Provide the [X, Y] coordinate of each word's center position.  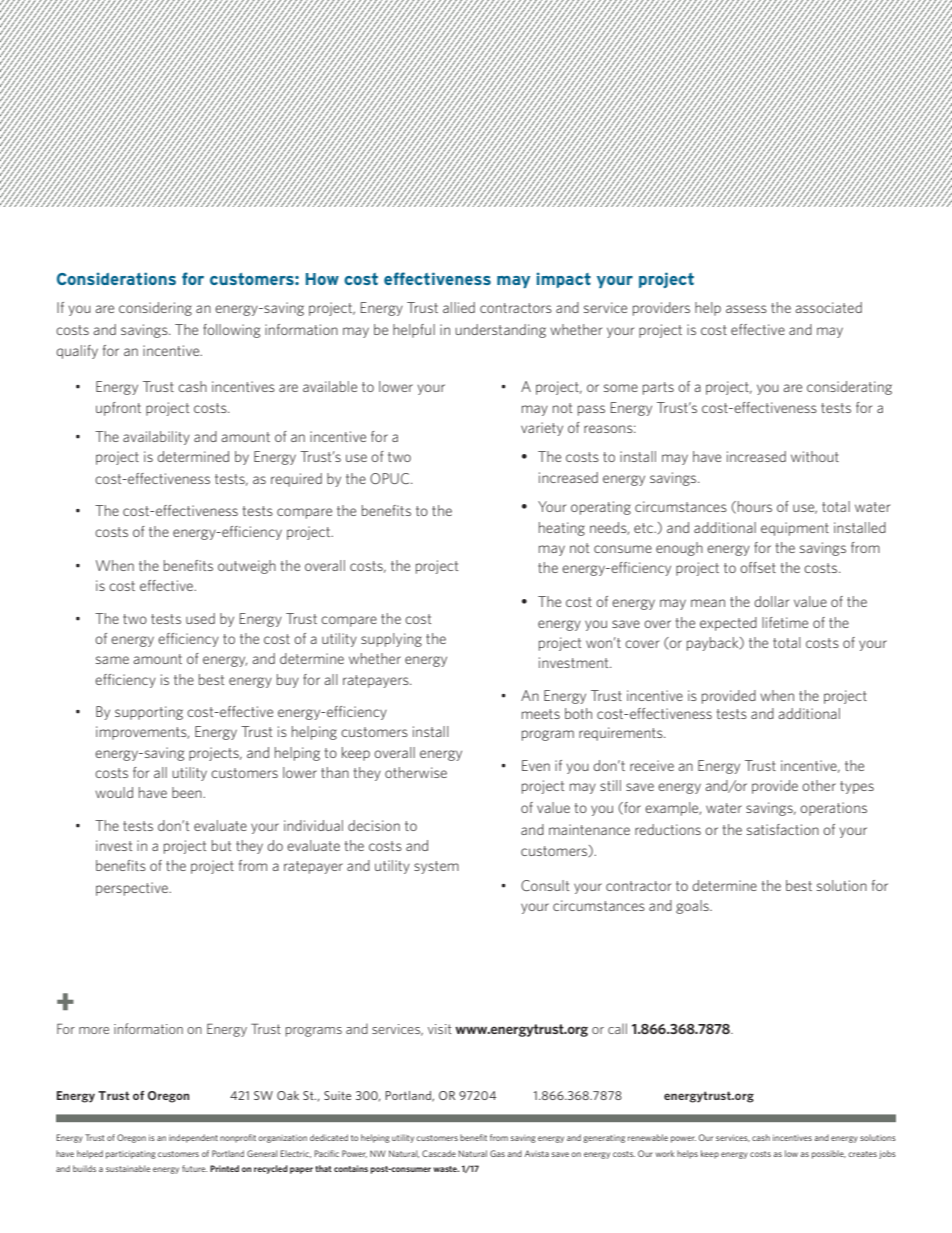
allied [459, 307]
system [436, 867]
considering [155, 309]
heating [562, 529]
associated [828, 307]
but [222, 845]
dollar [771, 601]
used [200, 618]
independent [193, 1138]
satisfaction [783, 829]
